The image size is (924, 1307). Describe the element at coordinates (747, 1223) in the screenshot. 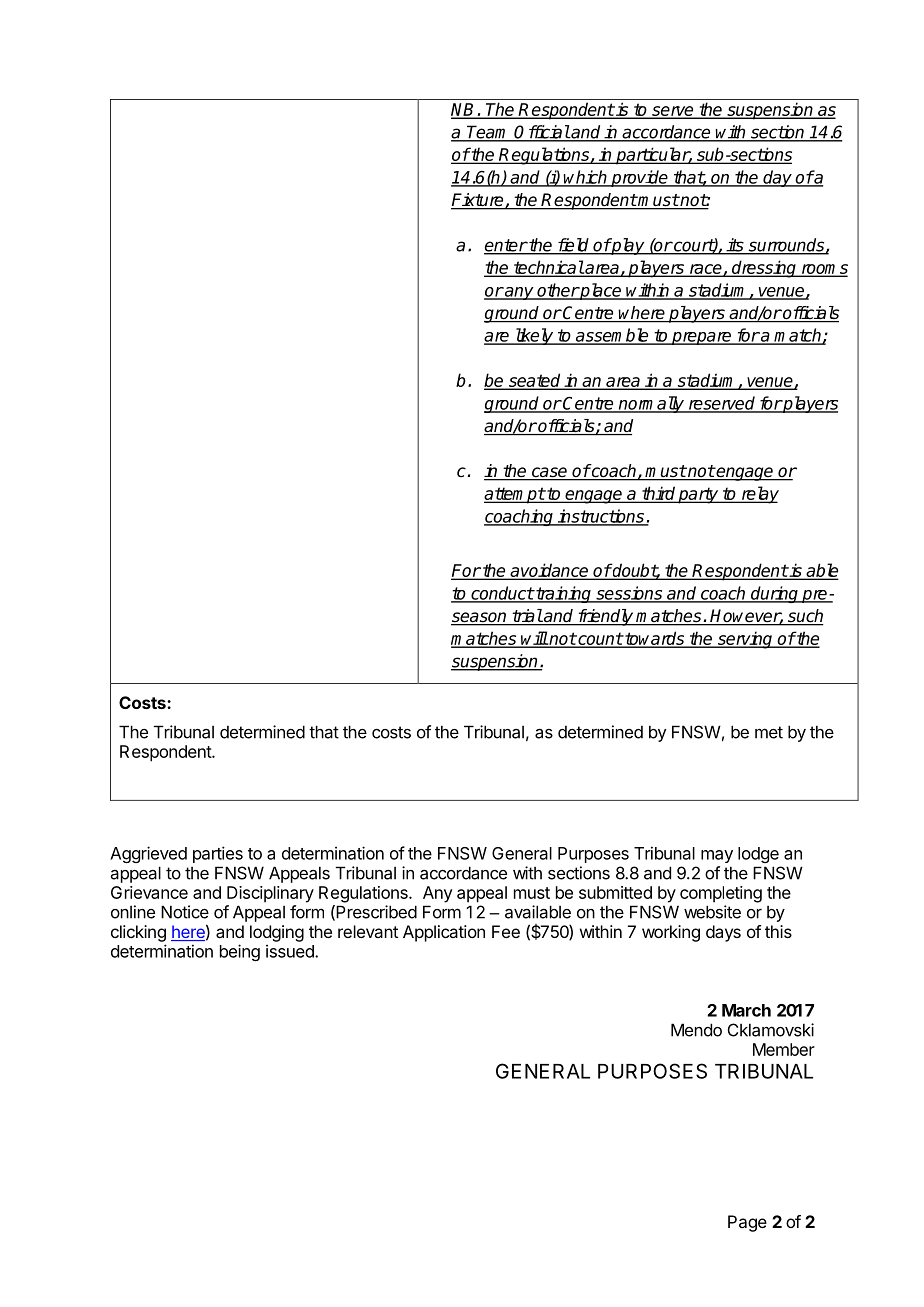

I see `Page` at that location.
